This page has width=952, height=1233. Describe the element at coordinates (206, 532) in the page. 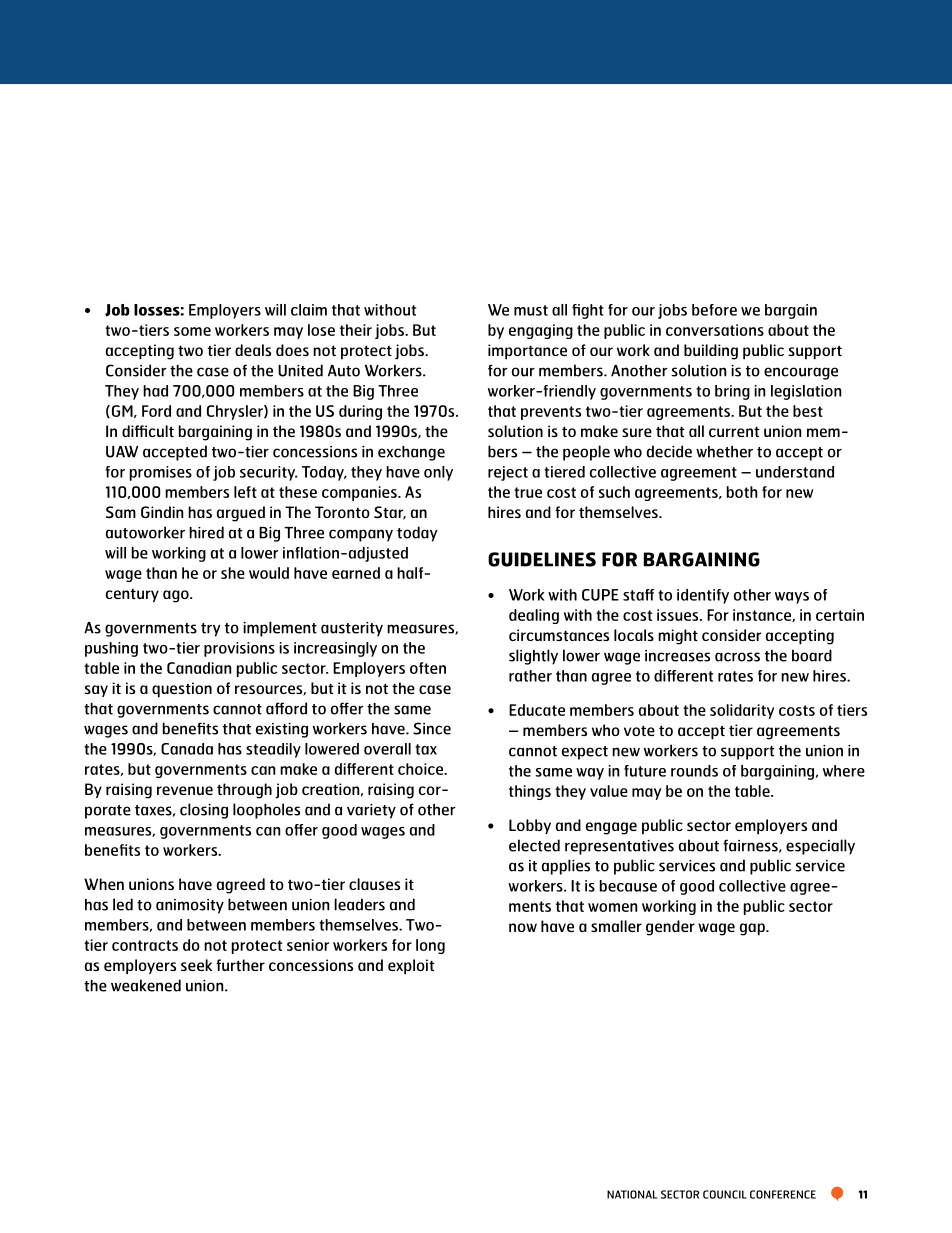

I see `hired` at that location.
